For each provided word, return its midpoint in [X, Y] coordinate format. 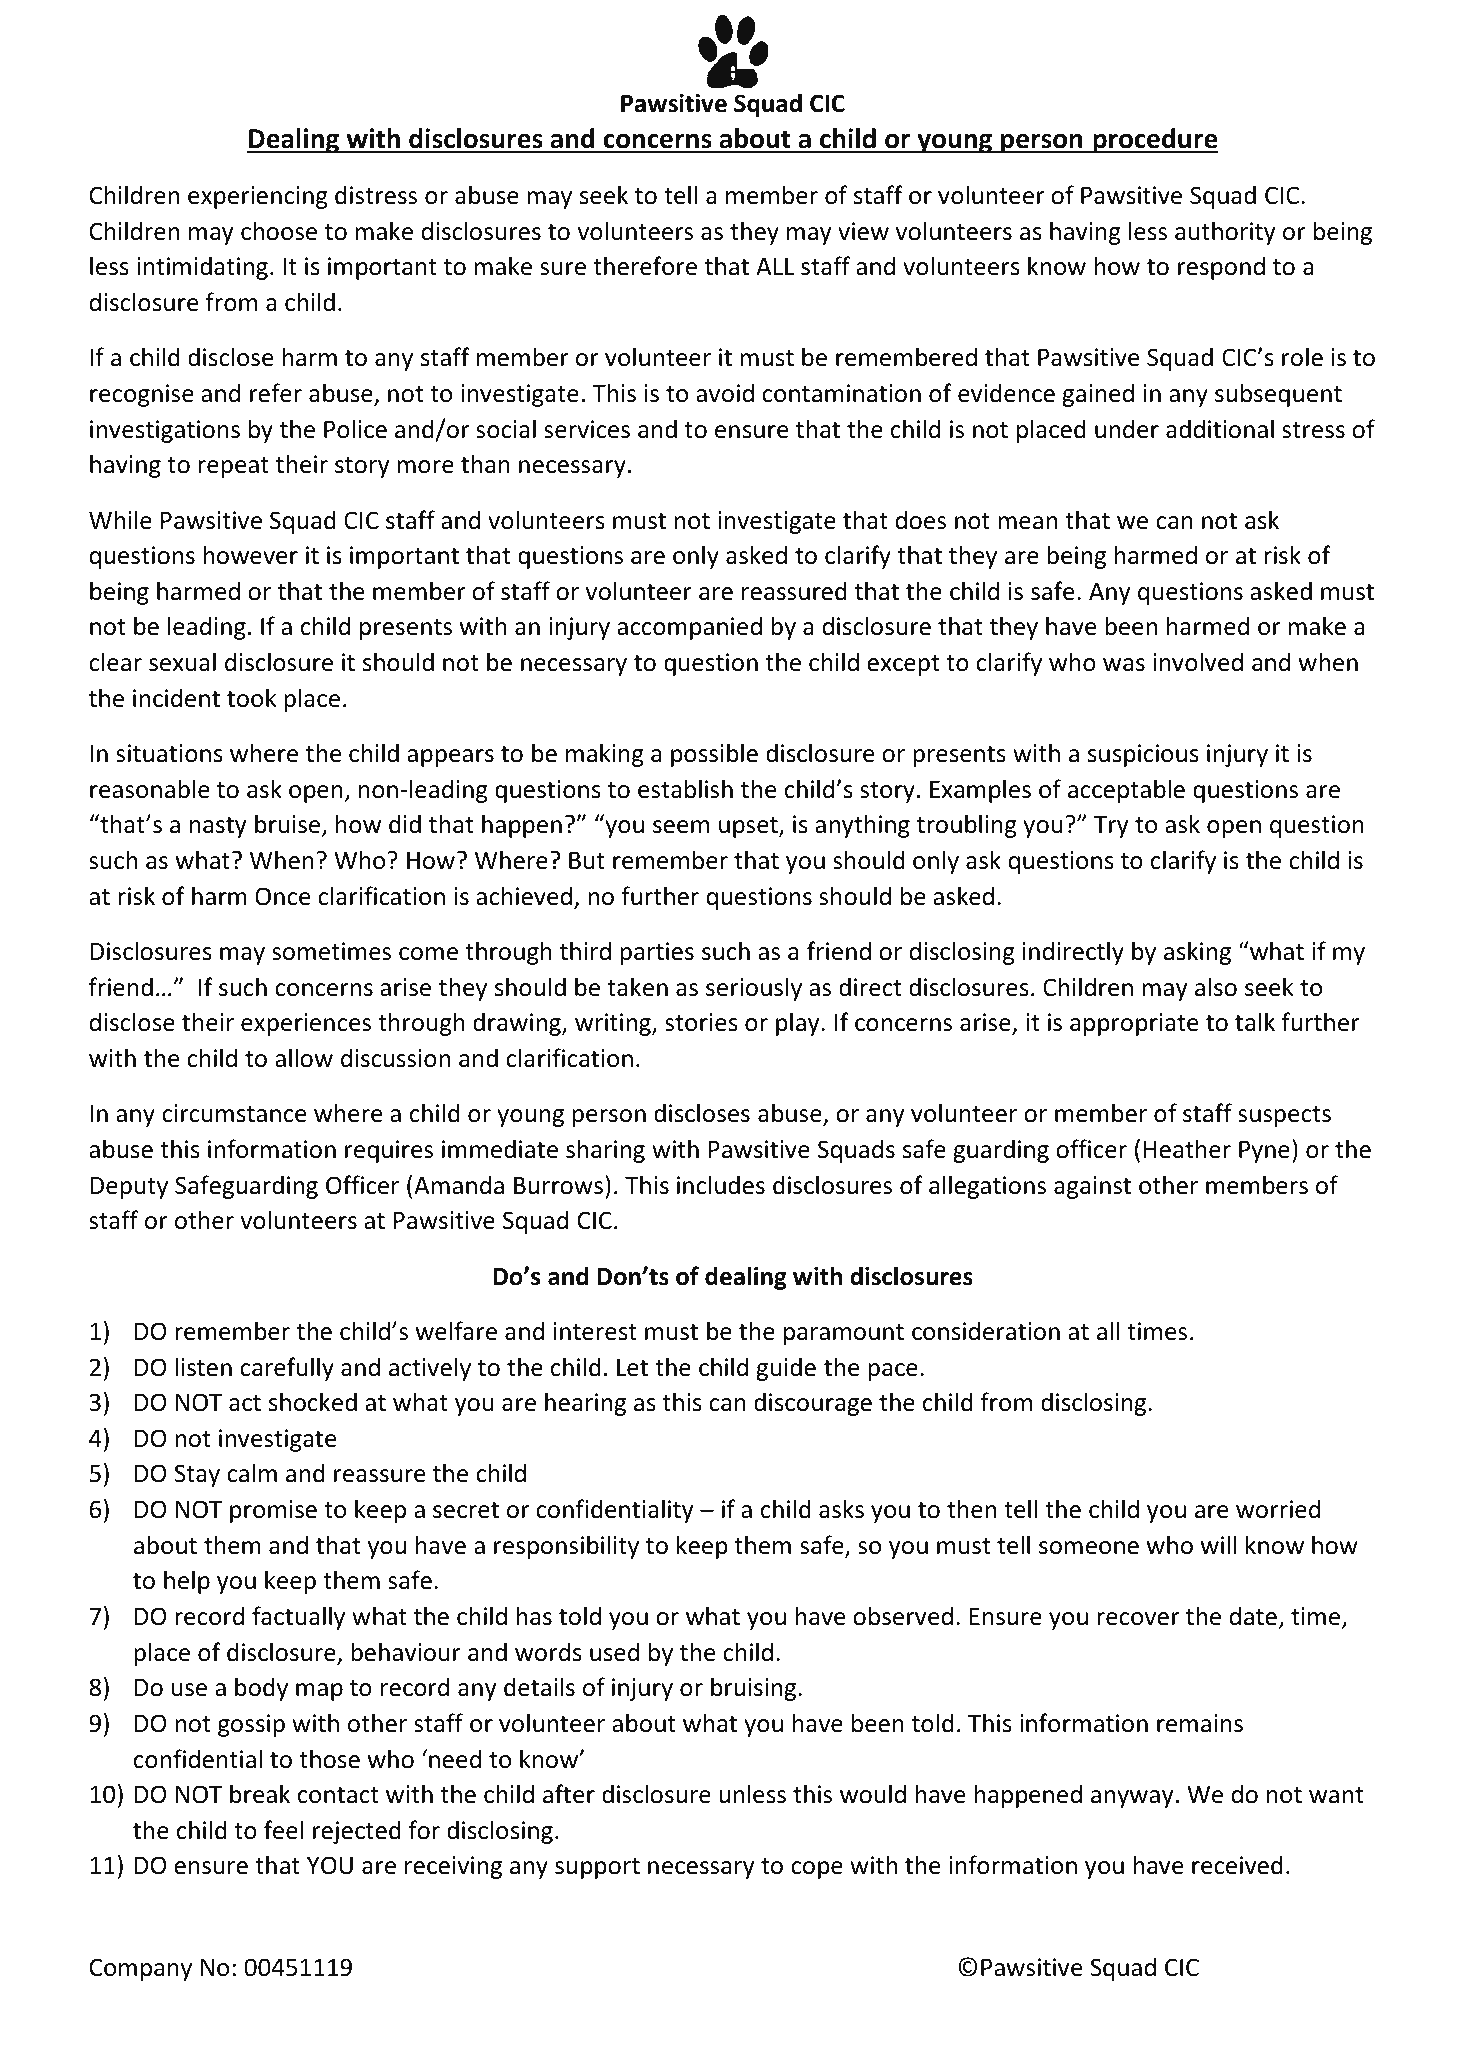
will [1219, 1544]
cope [817, 1870]
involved [1198, 662]
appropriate [1134, 1024]
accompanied [689, 628]
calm [252, 1473]
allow [304, 1058]
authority [1225, 233]
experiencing [258, 197]
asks [841, 1509]
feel [284, 1830]
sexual [182, 662]
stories [701, 1022]
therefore [645, 266]
